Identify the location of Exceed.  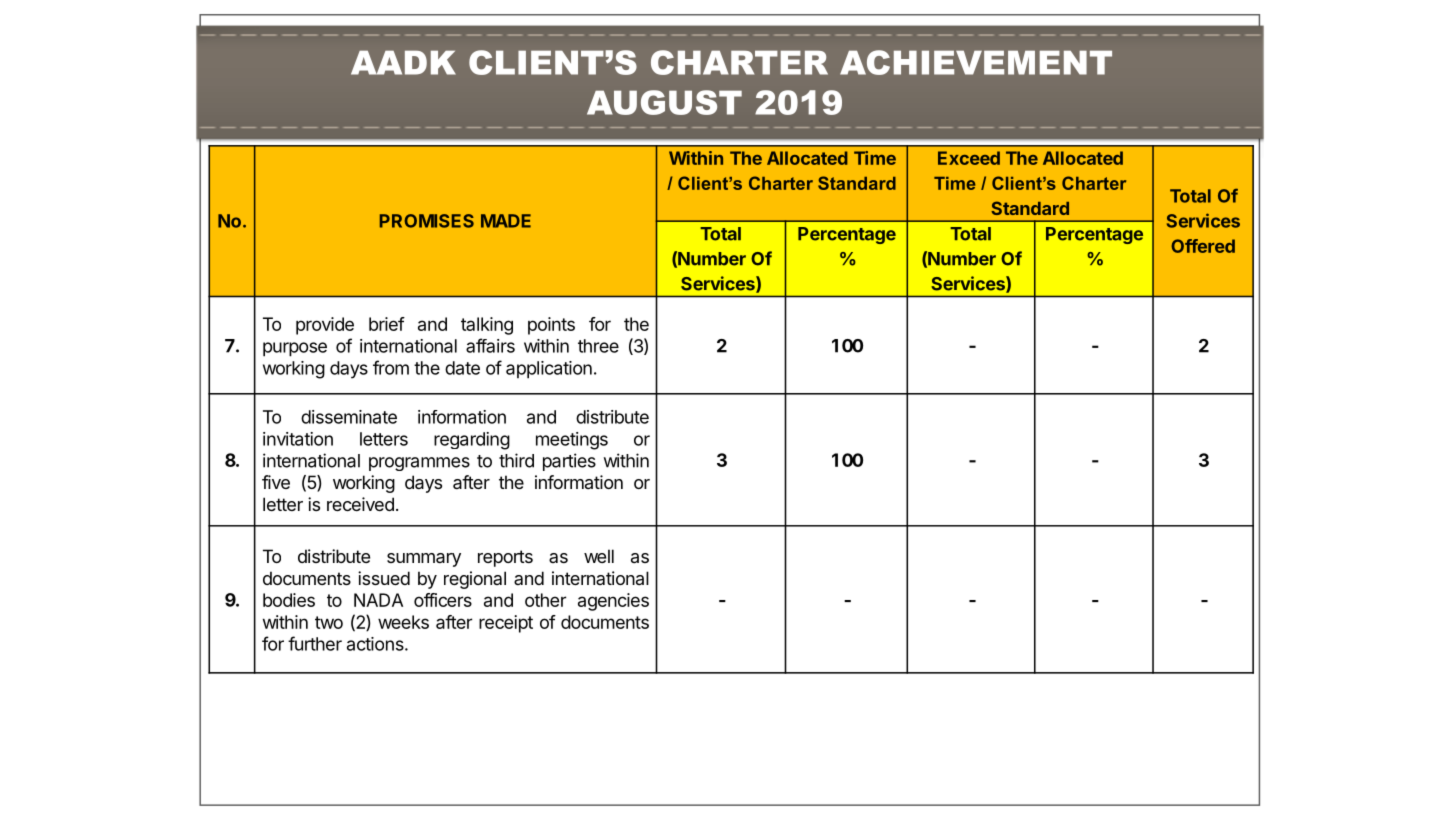
(969, 158).
